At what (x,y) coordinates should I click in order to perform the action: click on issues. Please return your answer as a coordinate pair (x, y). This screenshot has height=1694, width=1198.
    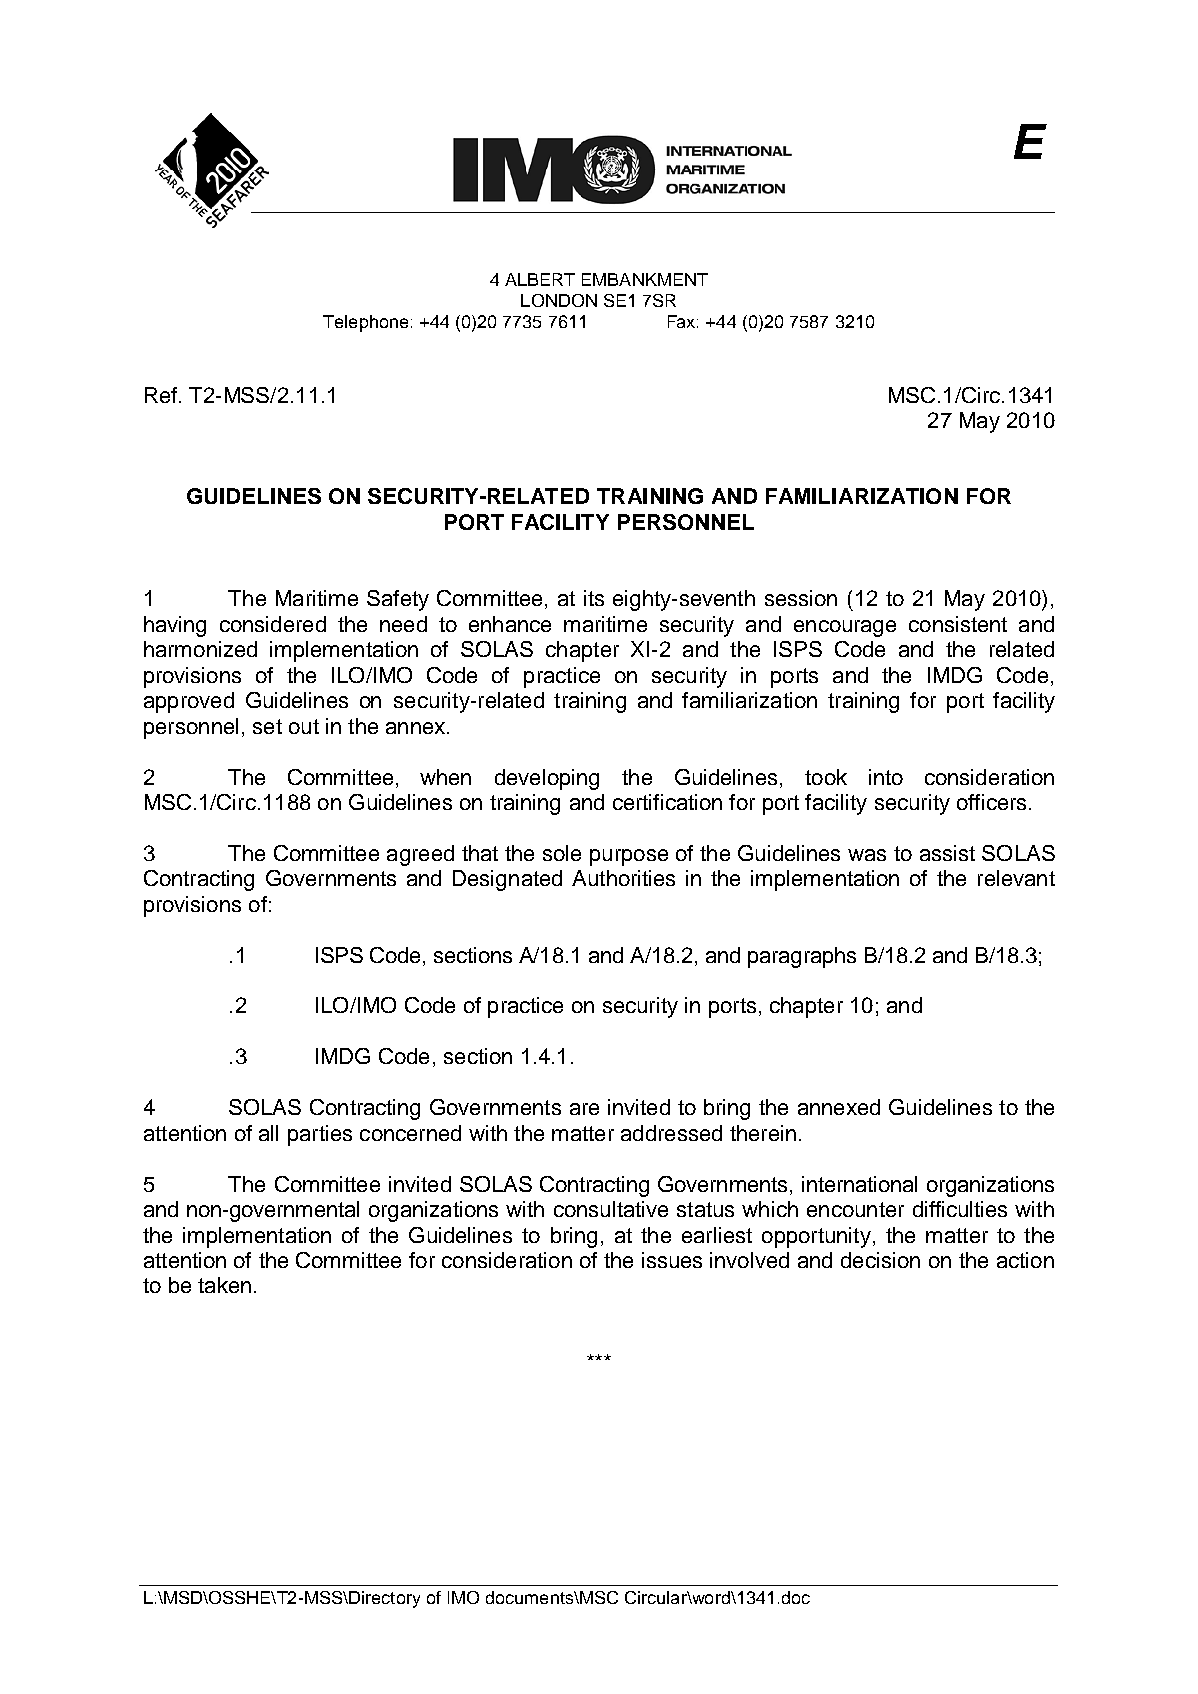
    Looking at the image, I should click on (672, 1260).
